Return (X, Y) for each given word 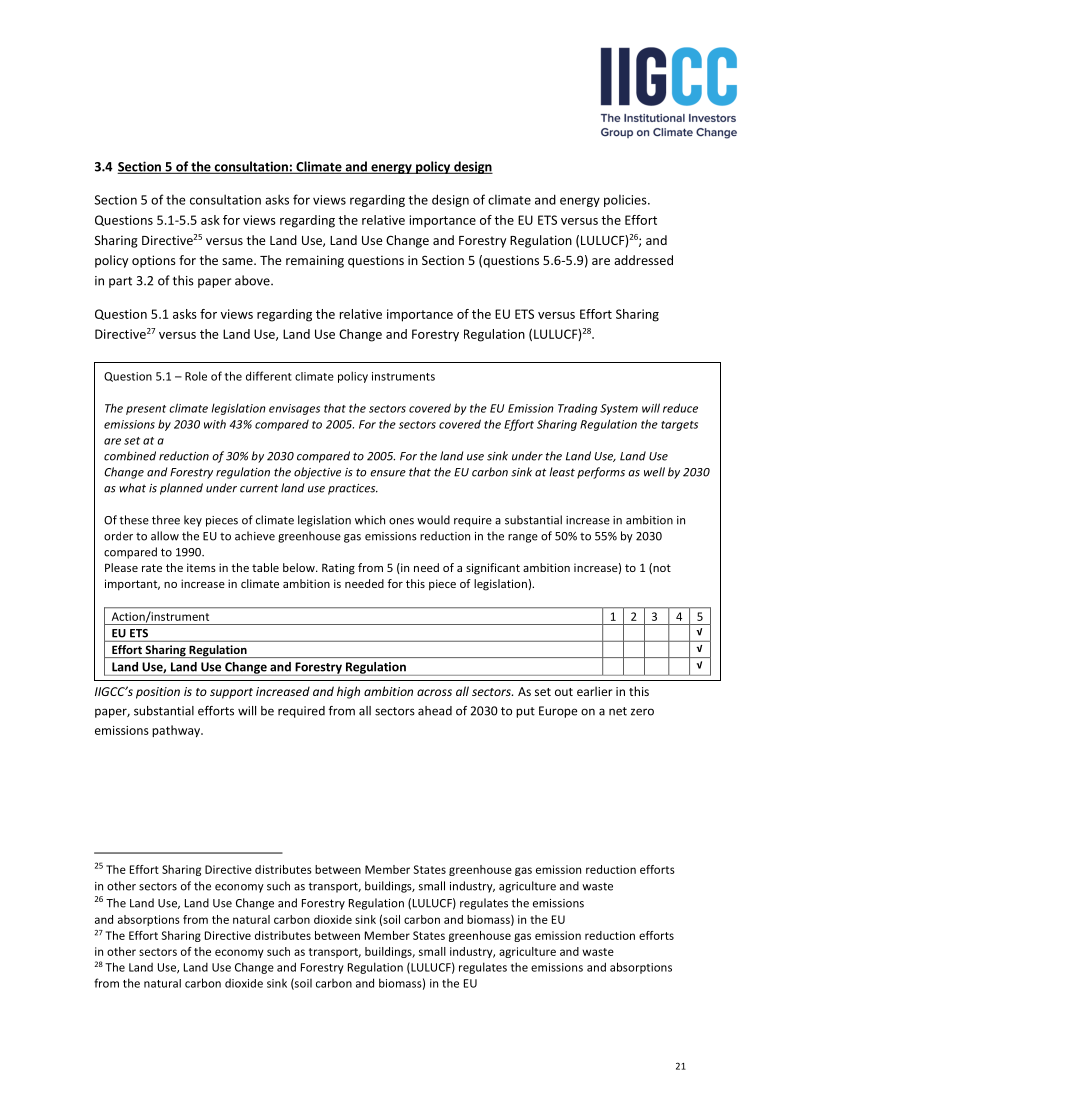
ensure (388, 473)
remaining (315, 261)
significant (493, 569)
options (154, 261)
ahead (435, 711)
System (619, 409)
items (201, 567)
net (618, 711)
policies (626, 201)
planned (181, 489)
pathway (177, 731)
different (269, 376)
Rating (338, 569)
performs (601, 473)
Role (196, 376)
